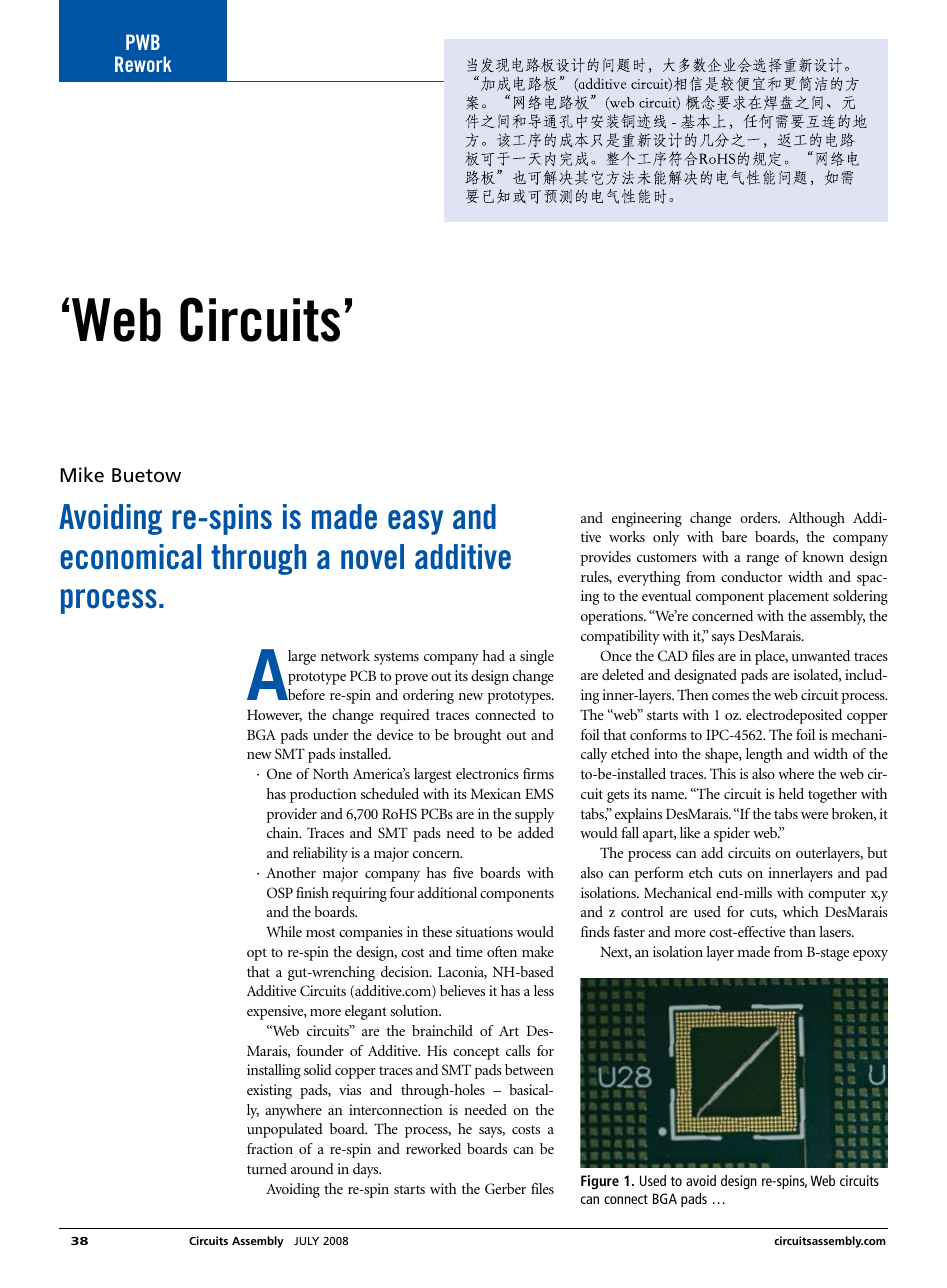 The width and height of the document is (947, 1288). Describe the element at coordinates (143, 42) in the document. I see `PWB` at that location.
